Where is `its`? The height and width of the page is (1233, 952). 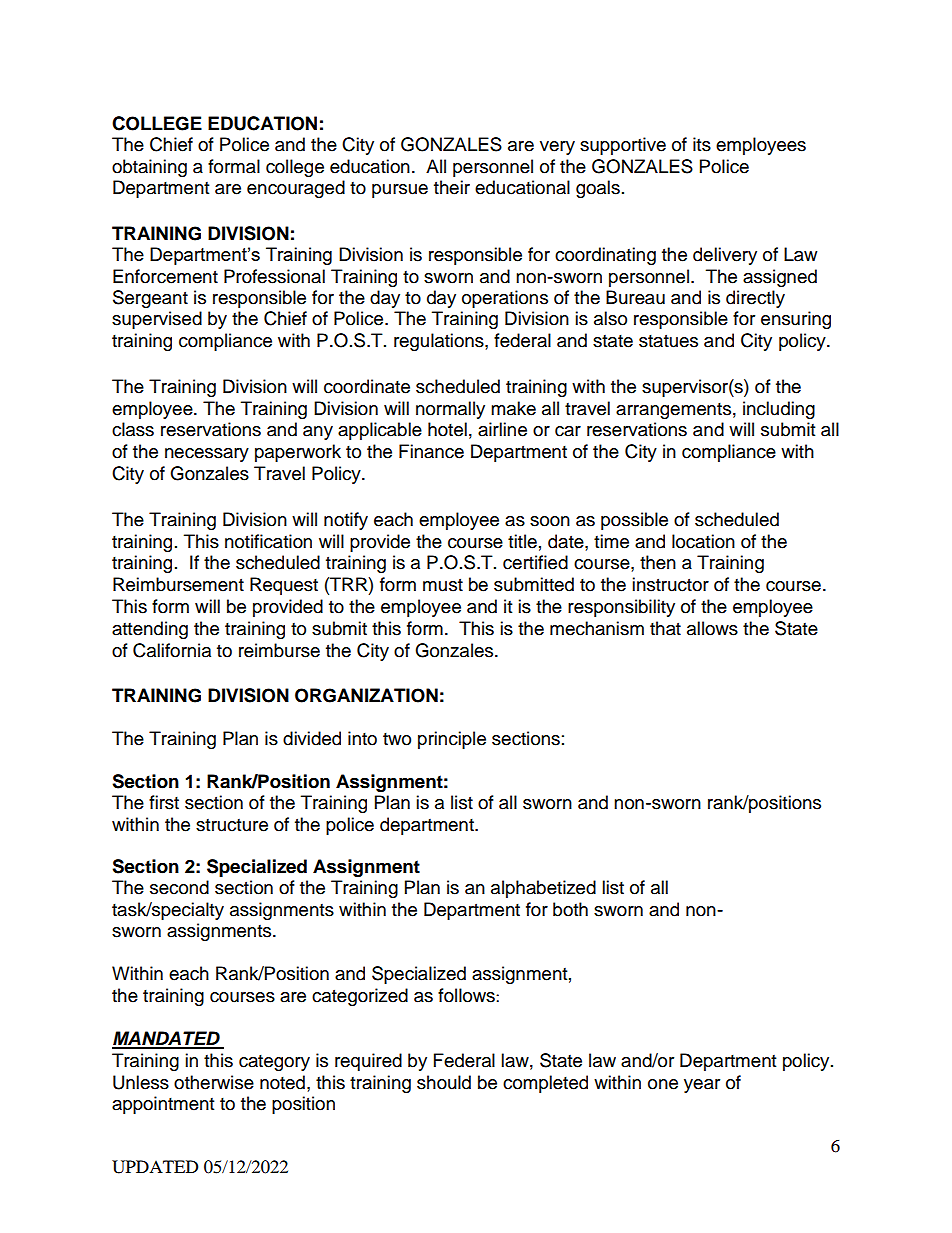
its is located at coordinates (702, 144).
